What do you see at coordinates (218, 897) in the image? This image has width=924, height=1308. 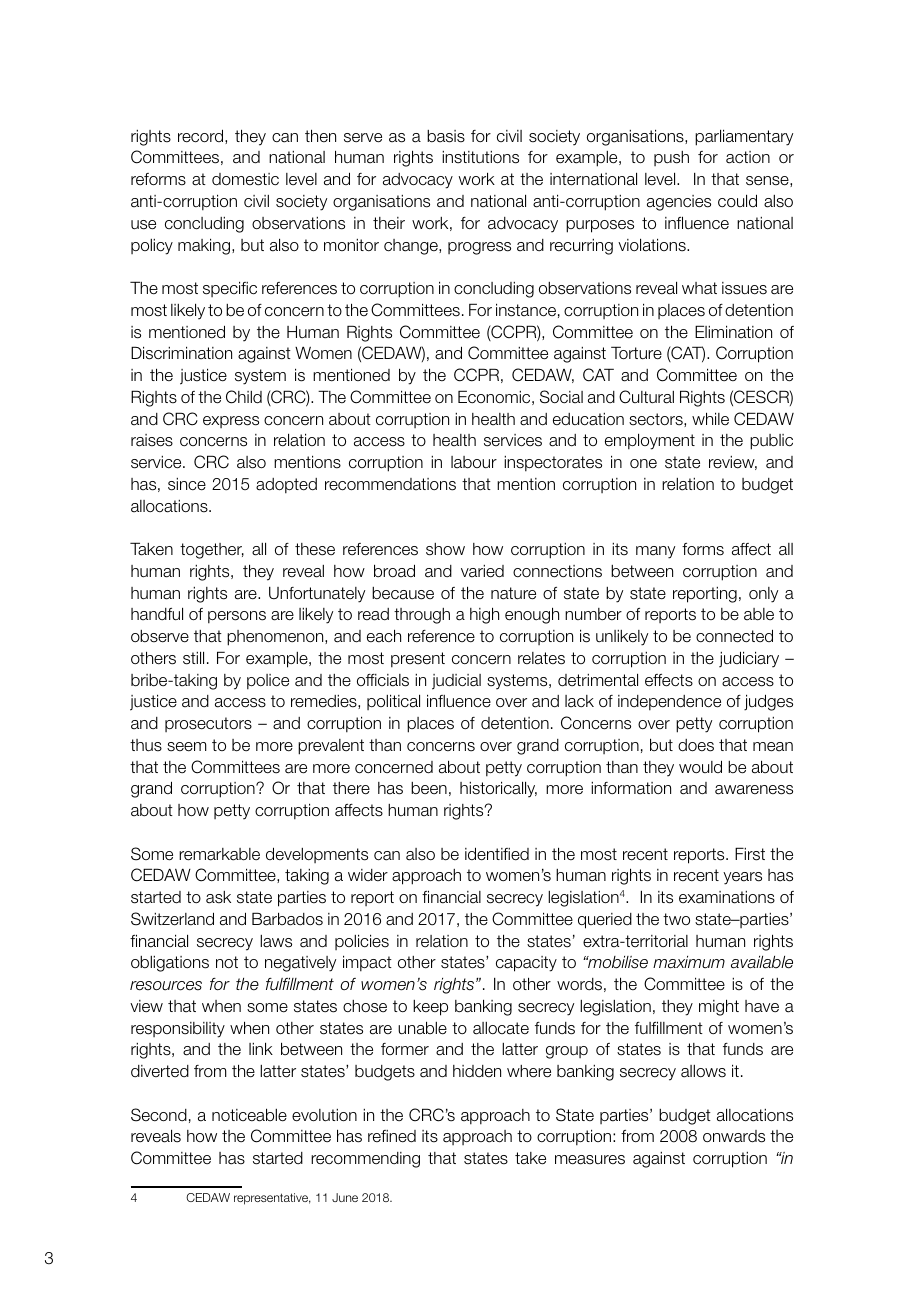 I see `ask` at bounding box center [218, 897].
